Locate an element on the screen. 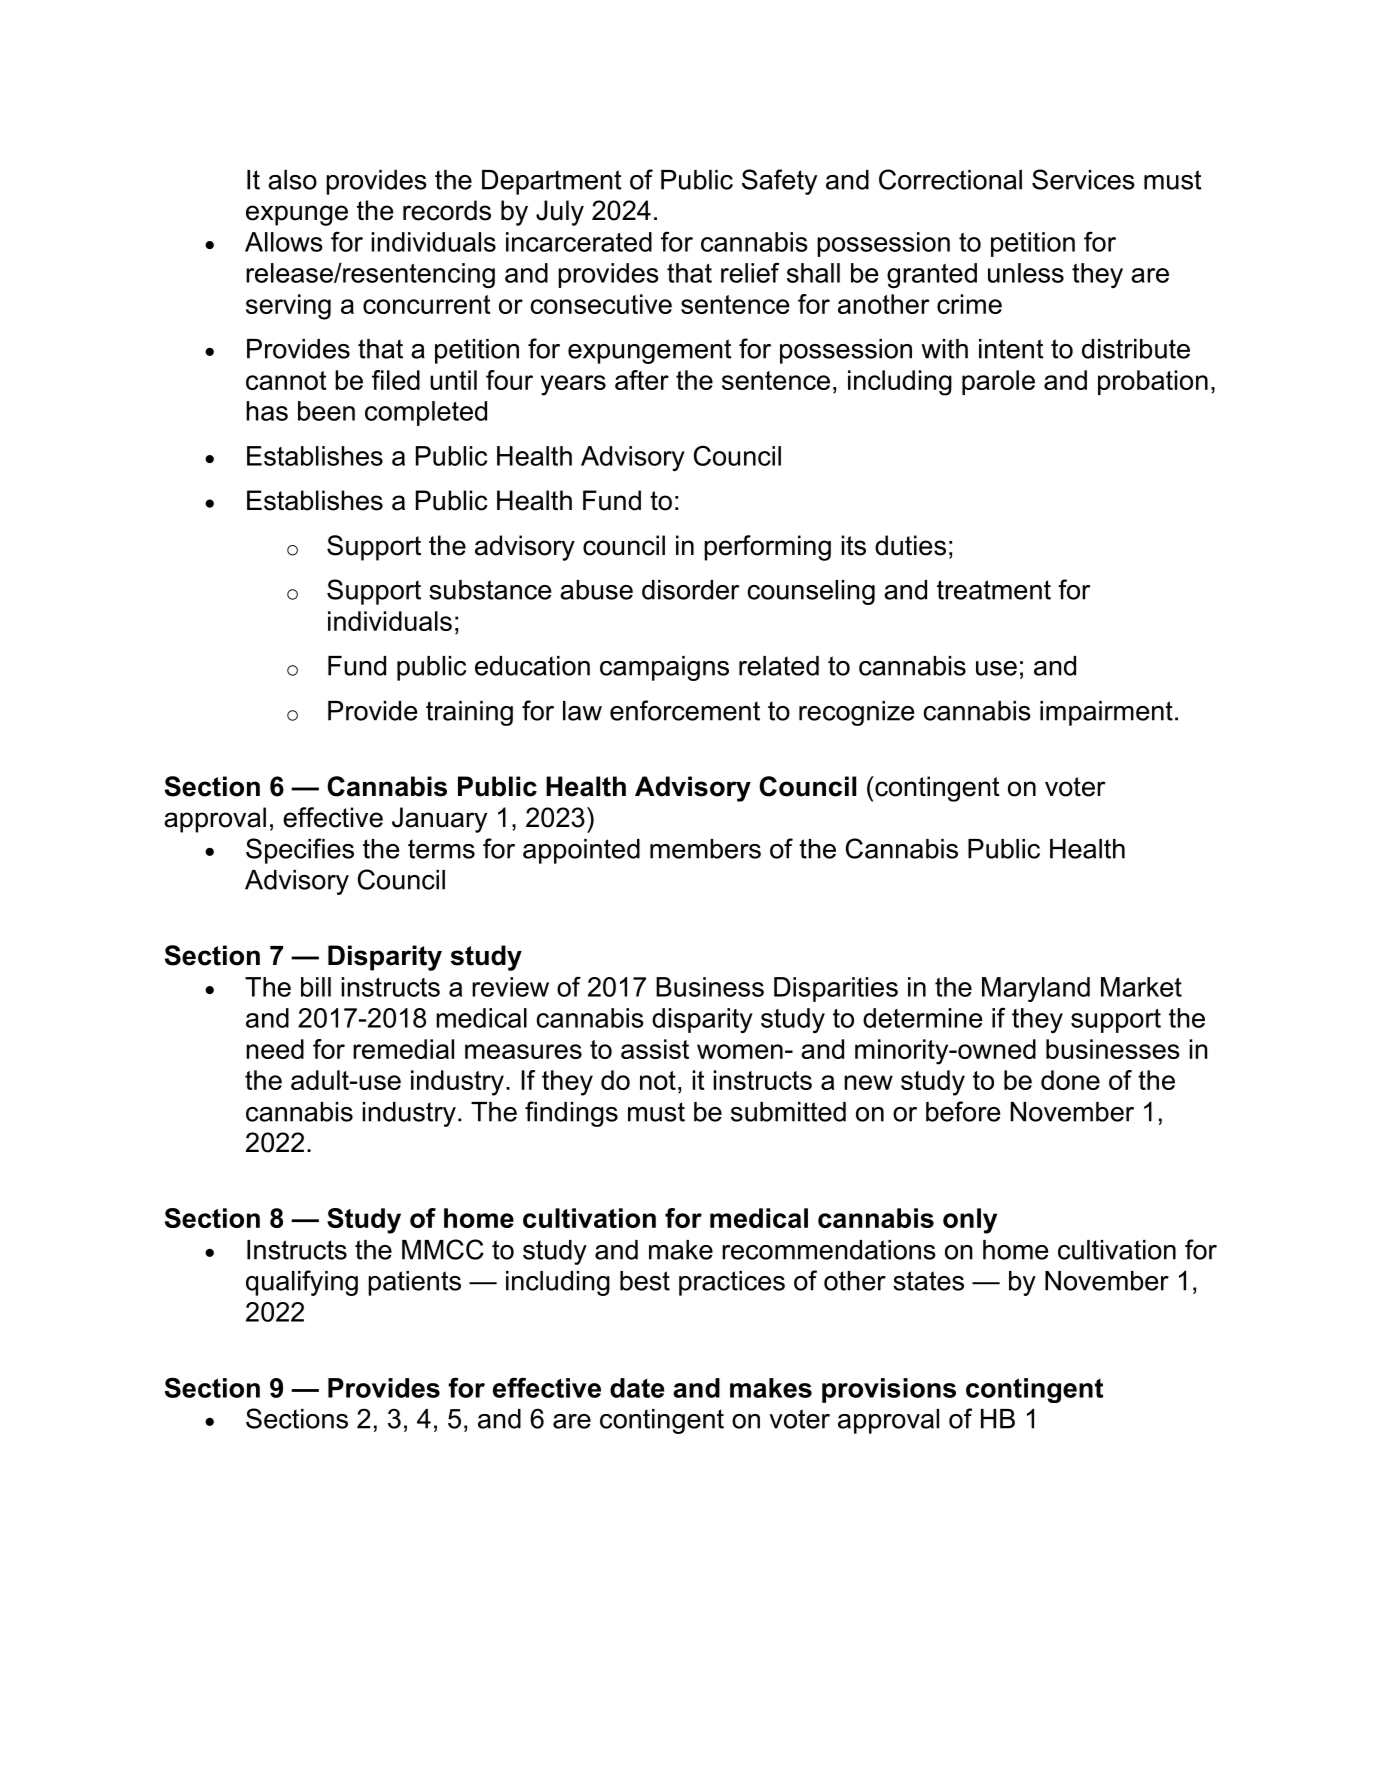 The width and height of the screenshot is (1382, 1788). January is located at coordinates (439, 820).
